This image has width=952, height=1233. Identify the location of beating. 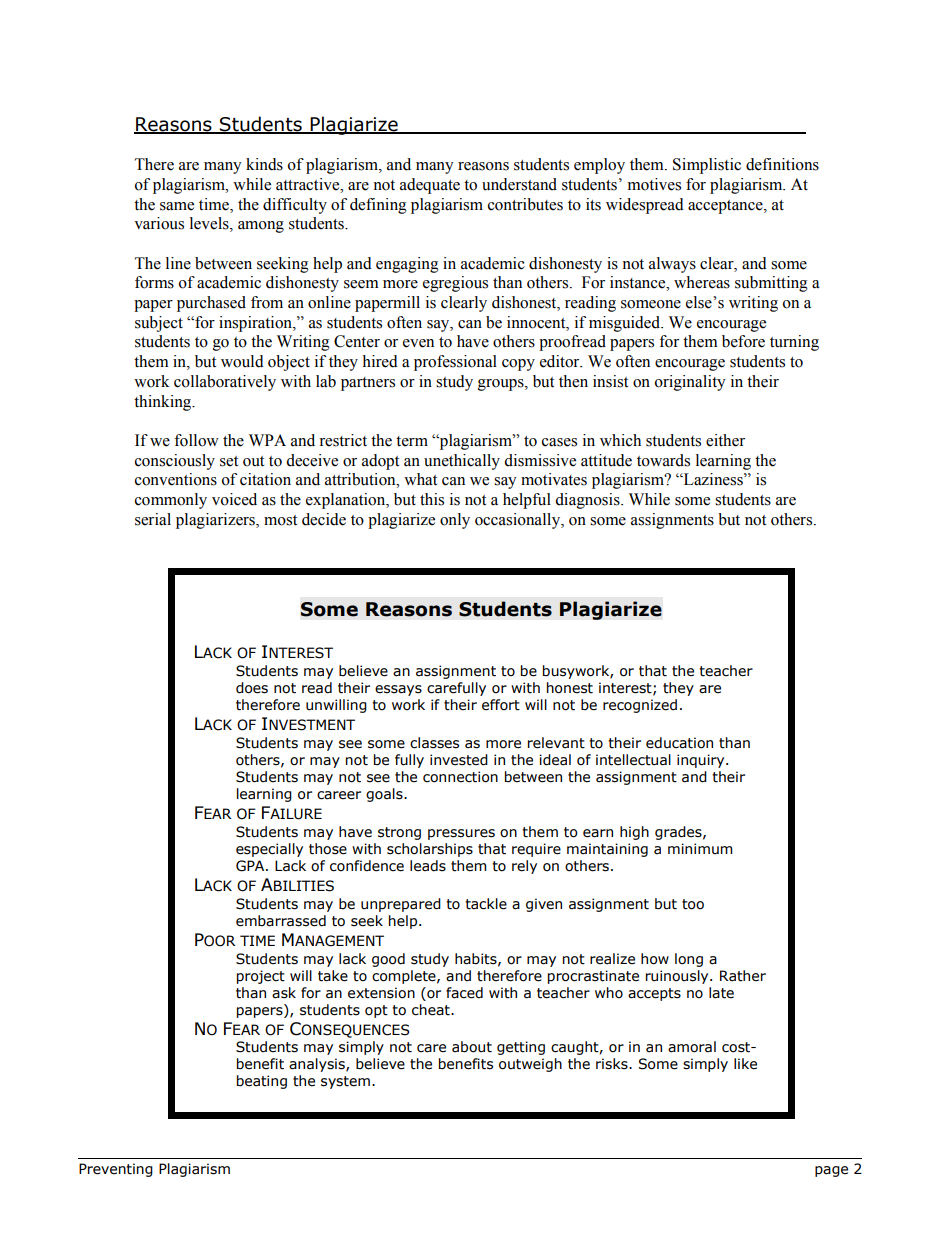
(262, 1082).
